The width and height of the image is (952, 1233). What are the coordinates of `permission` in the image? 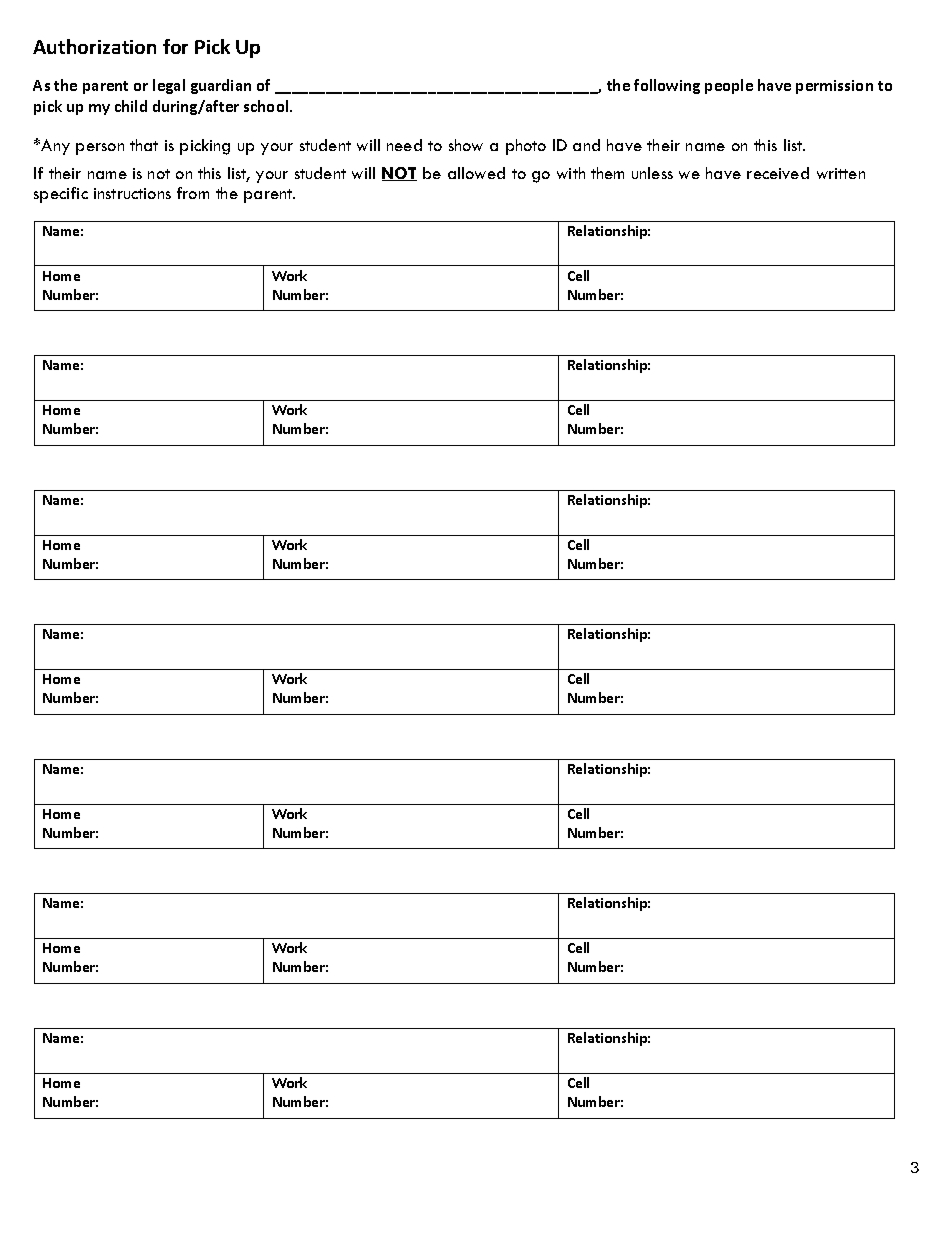 It's located at (834, 87).
